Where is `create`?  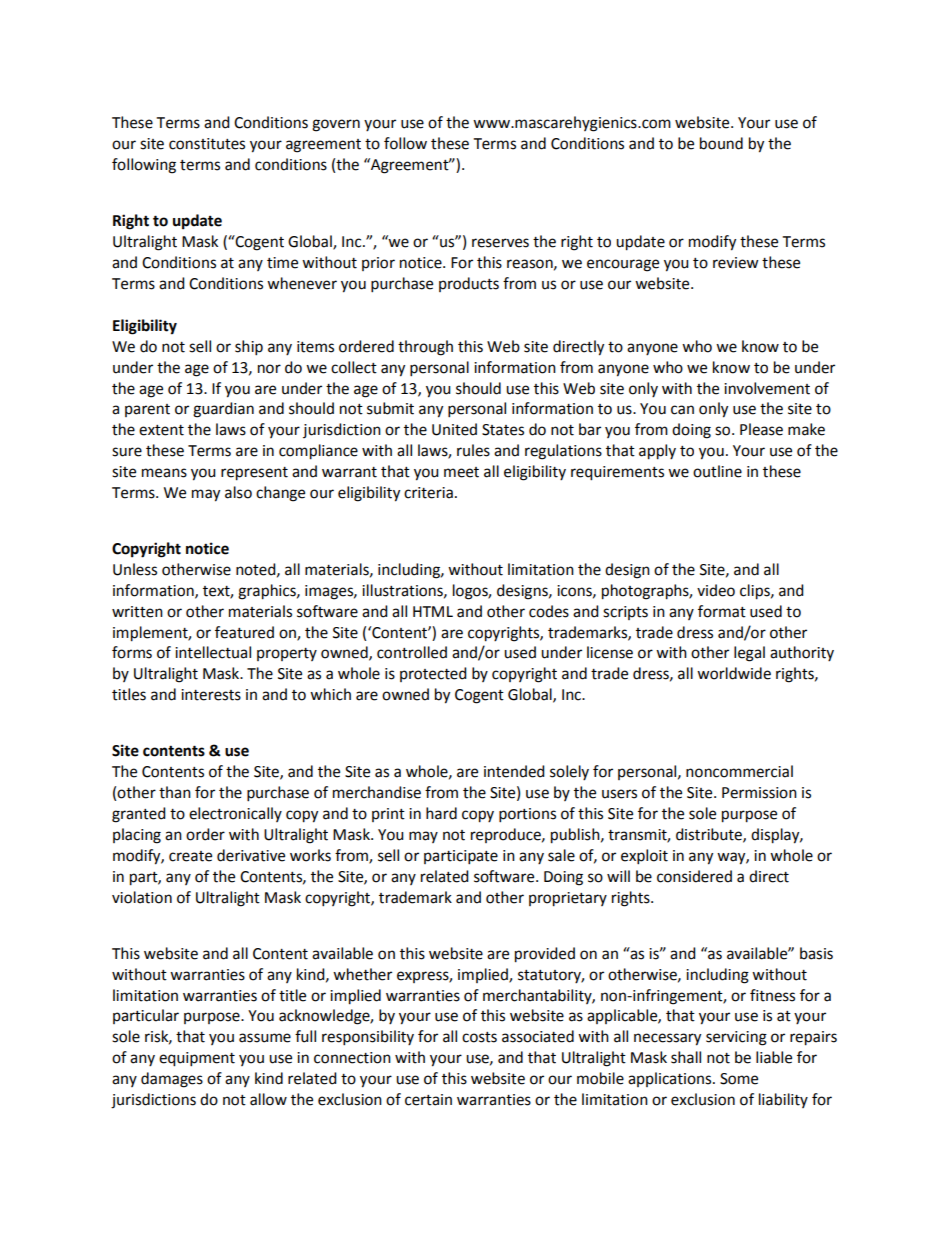
create is located at coordinates (190, 856).
